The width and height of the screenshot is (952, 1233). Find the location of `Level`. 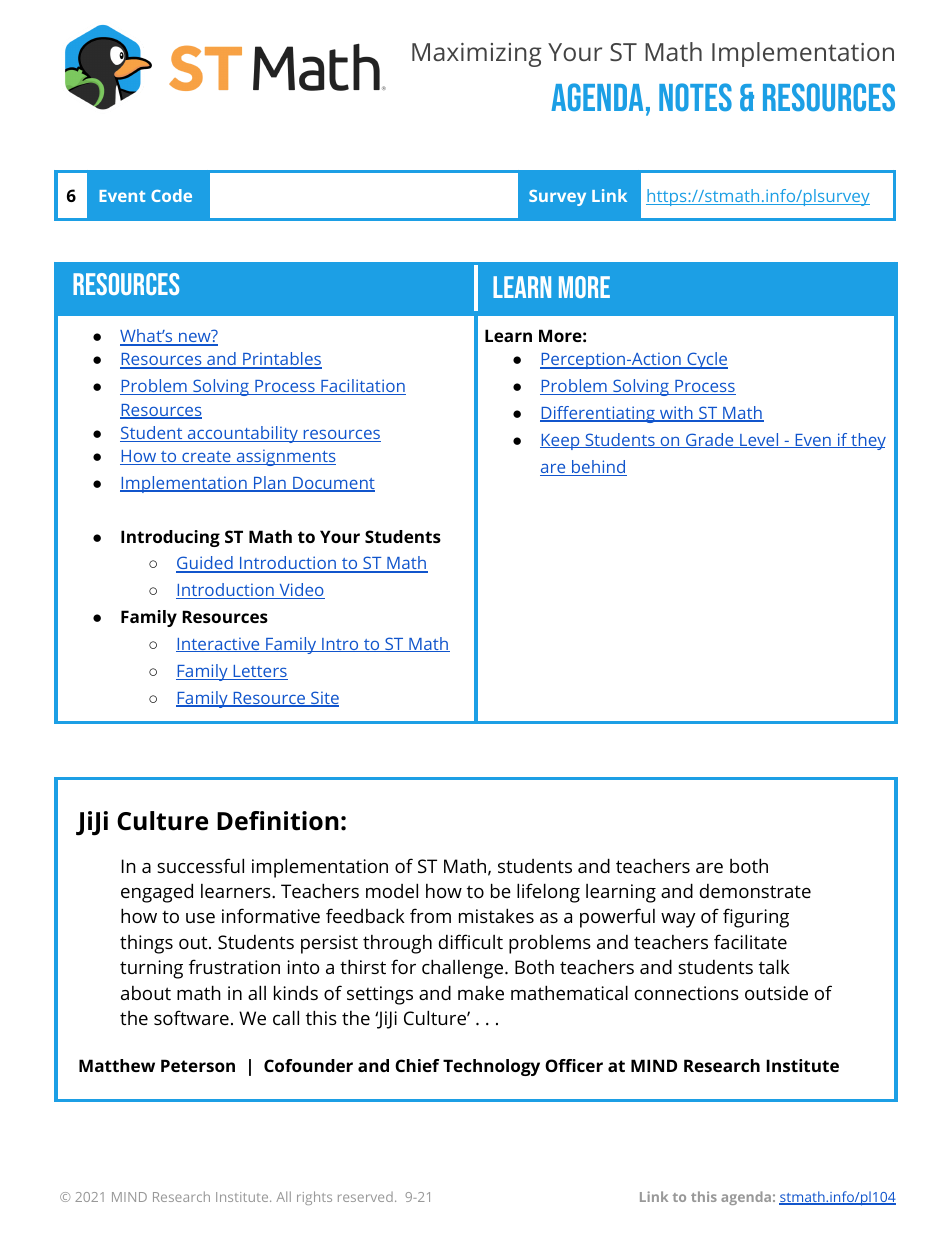

Level is located at coordinates (759, 440).
